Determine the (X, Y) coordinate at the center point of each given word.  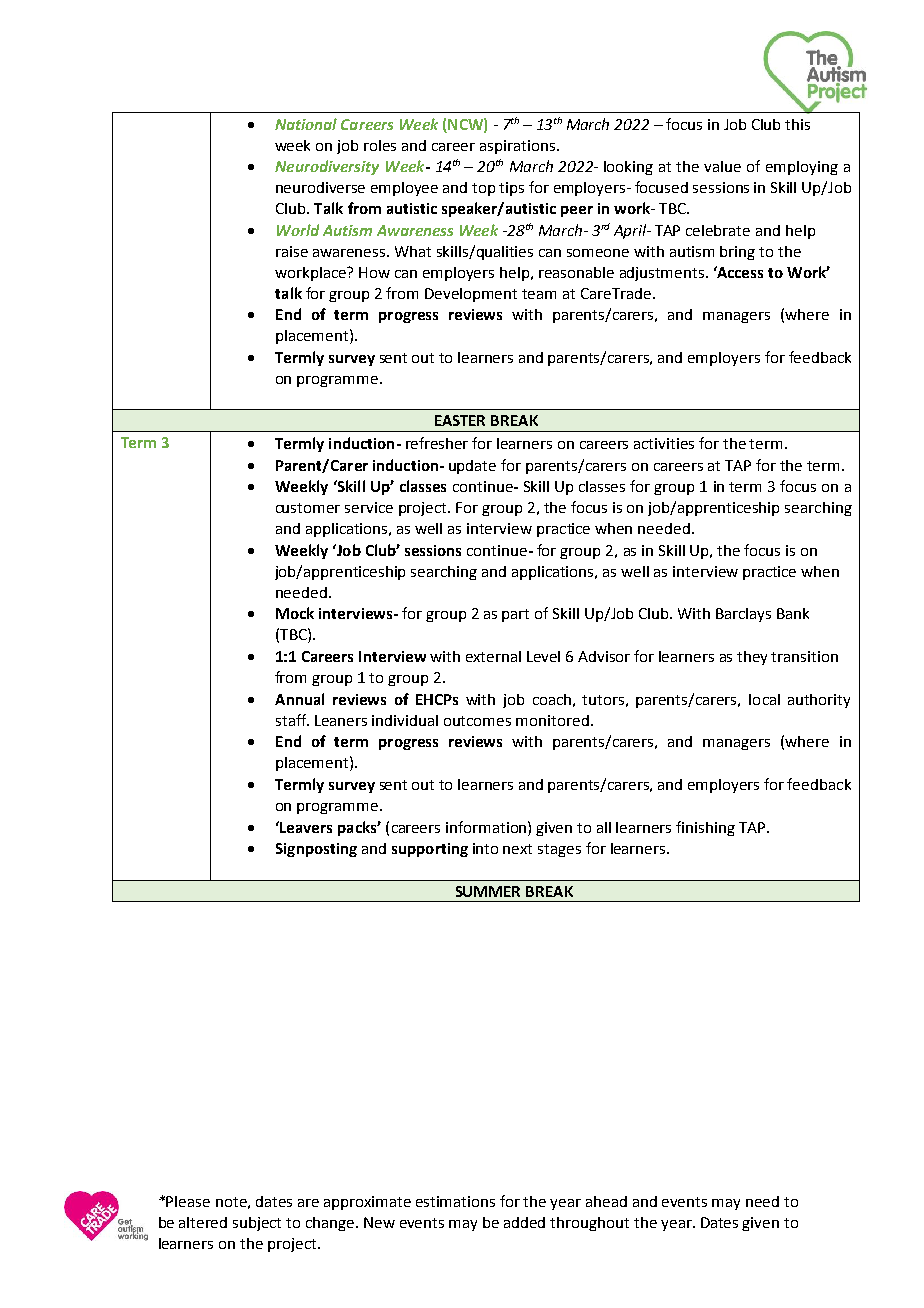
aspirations (519, 147)
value (722, 166)
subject (257, 1224)
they (752, 658)
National (306, 124)
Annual (299, 699)
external (493, 656)
